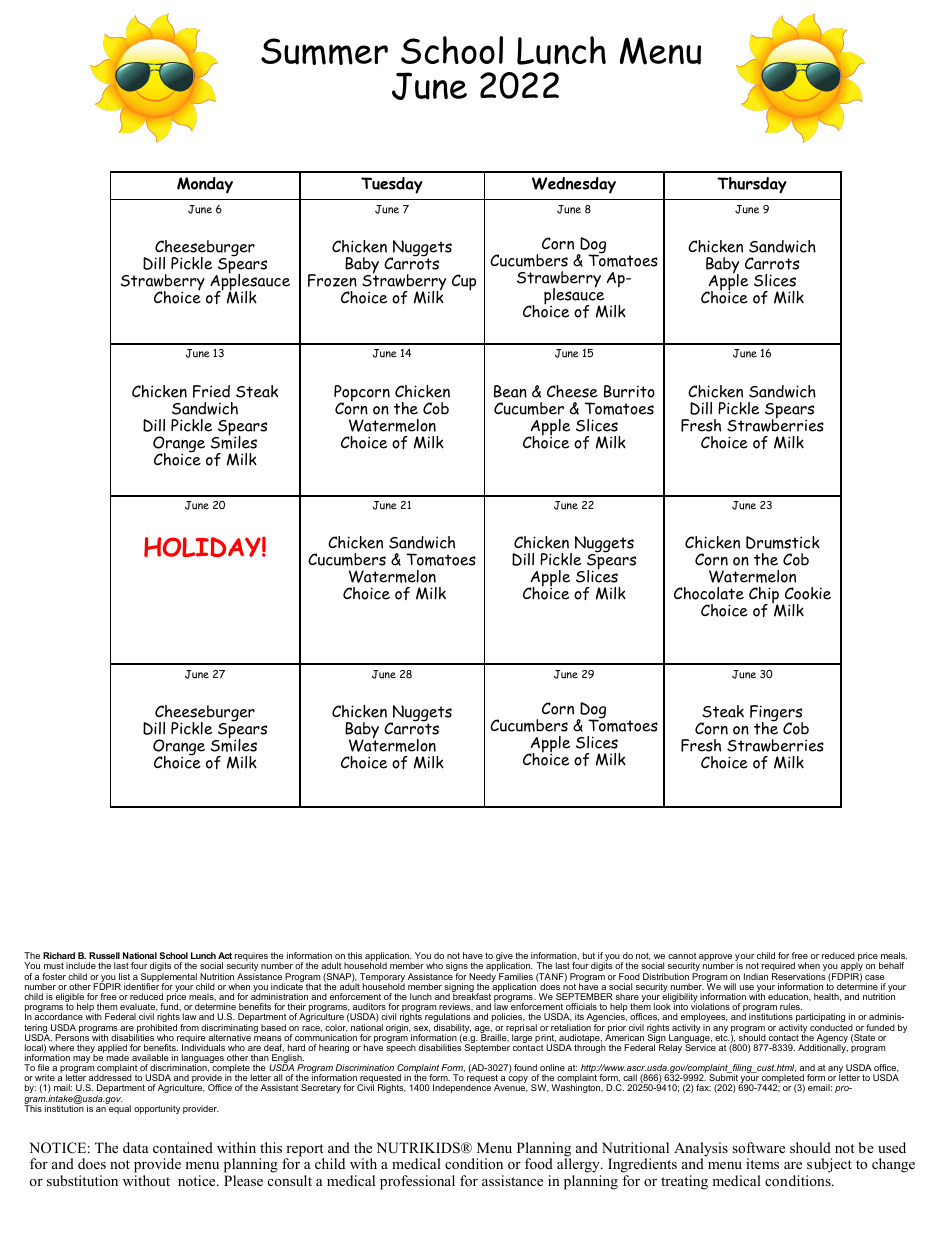 The image size is (952, 1233). I want to click on data, so click(136, 1147).
